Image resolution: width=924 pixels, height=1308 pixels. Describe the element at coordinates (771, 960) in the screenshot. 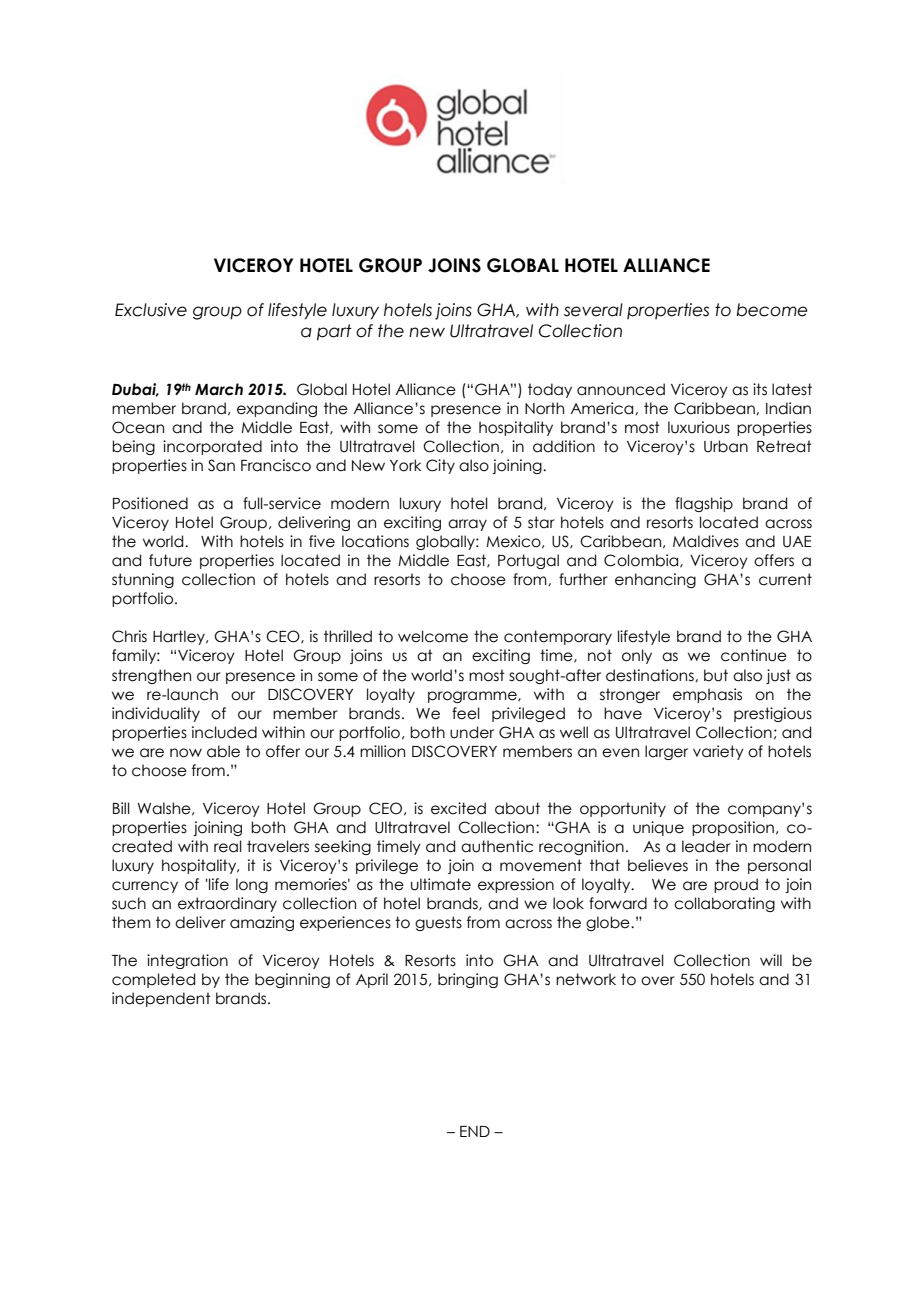

I see `will` at that location.
